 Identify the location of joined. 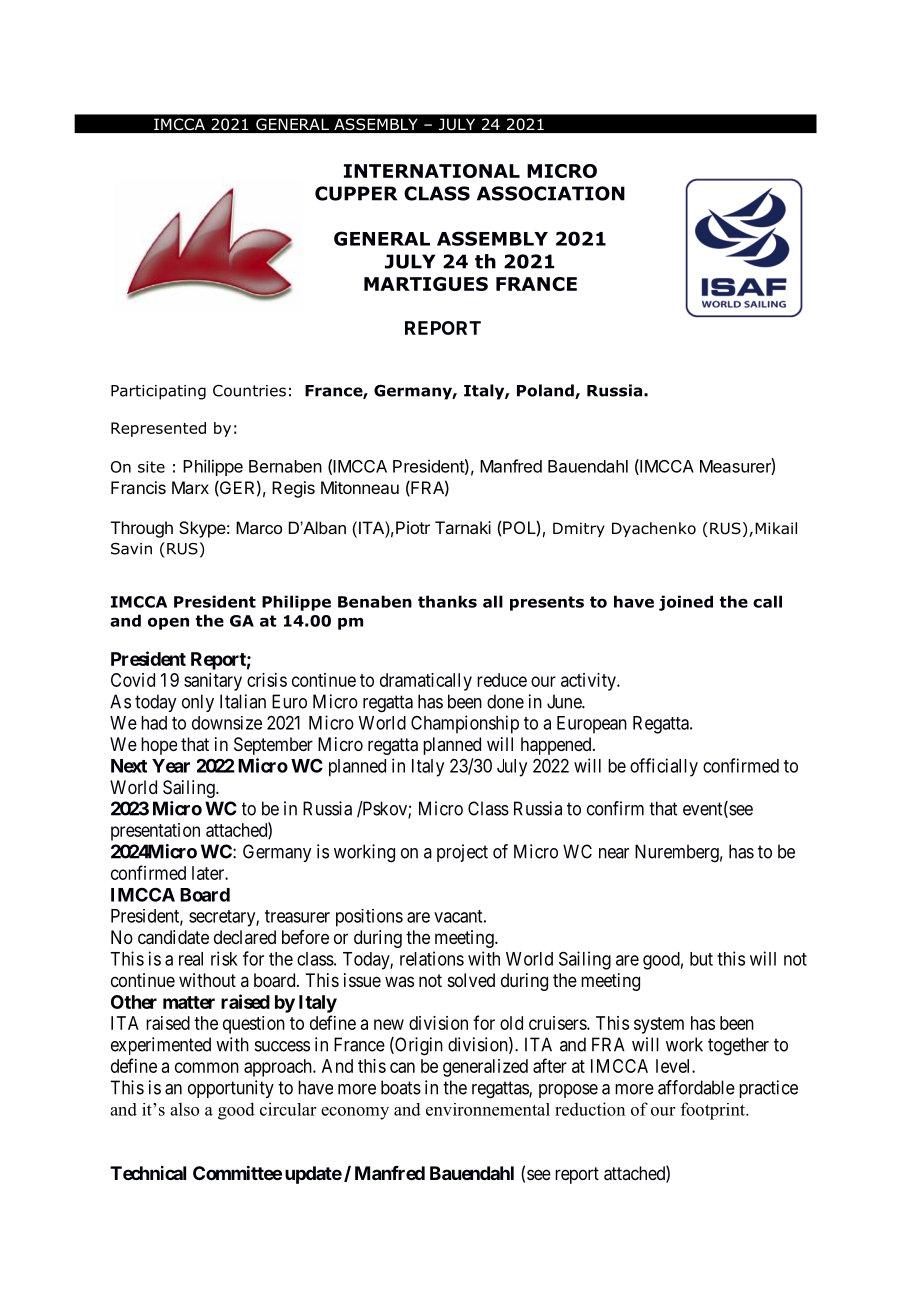
(686, 603).
